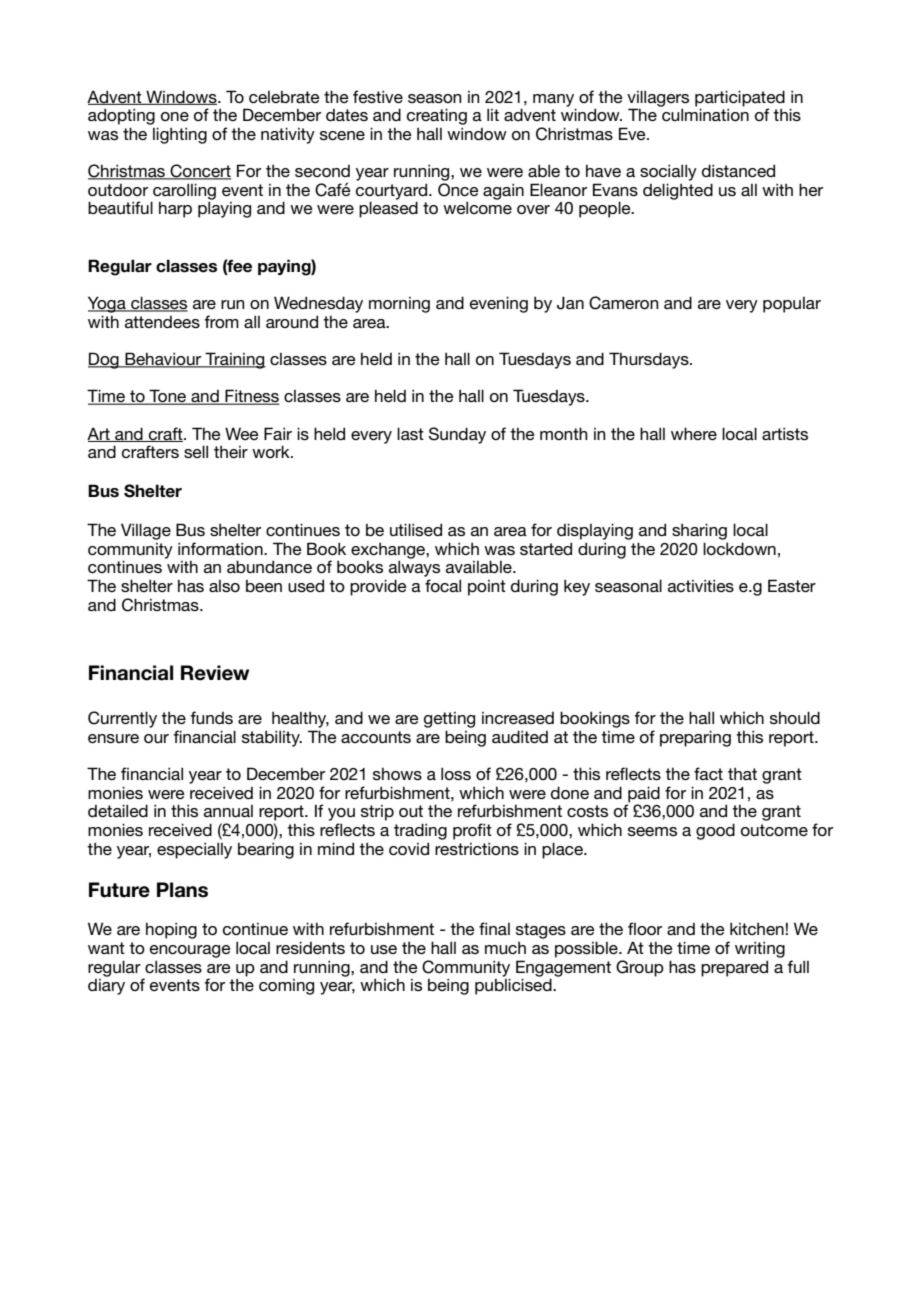 This screenshot has height=1308, width=924. I want to click on Thursdays, so click(650, 360).
